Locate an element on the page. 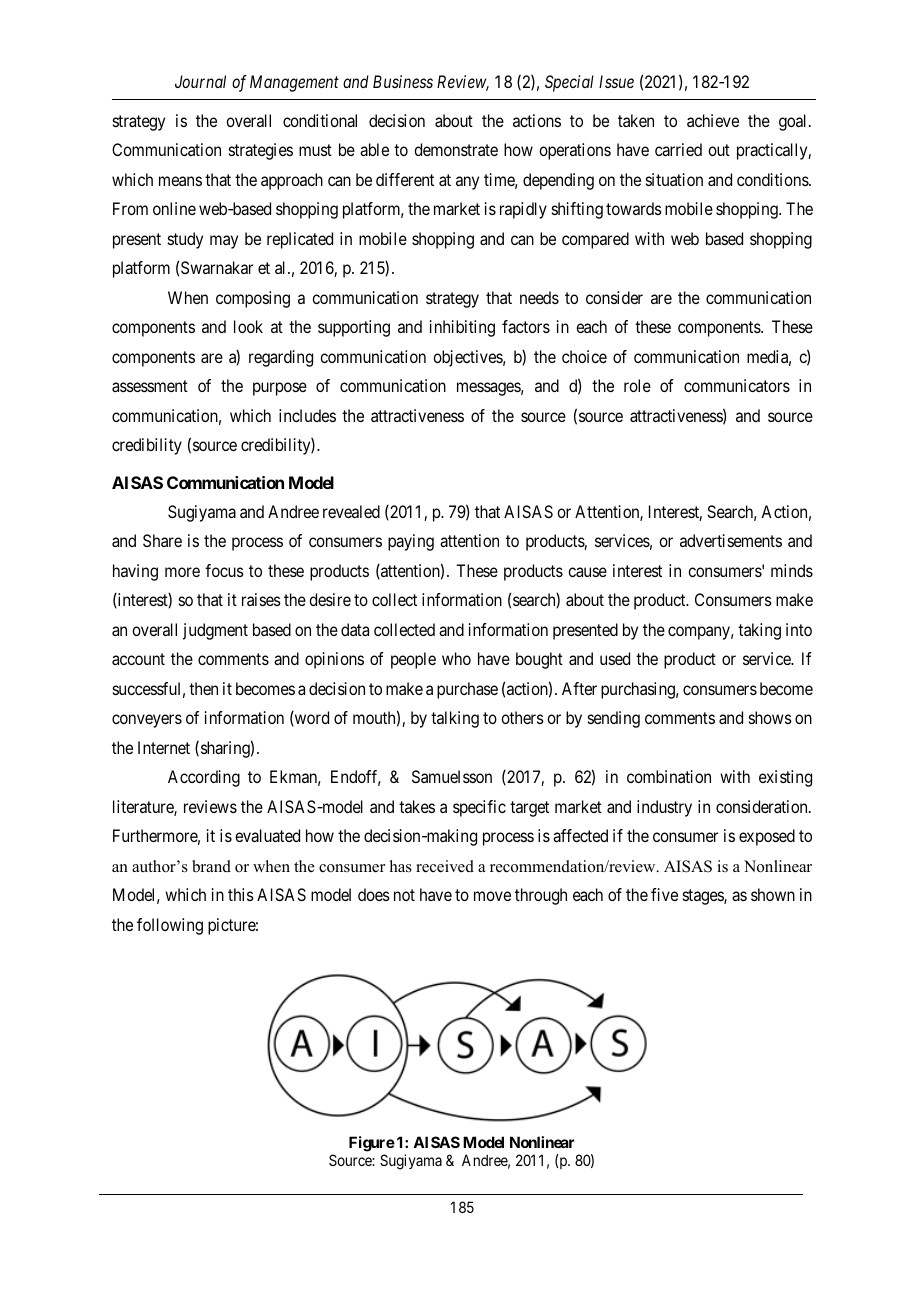 Image resolution: width=924 pixels, height=1308 pixels. advertisements is located at coordinates (731, 540).
